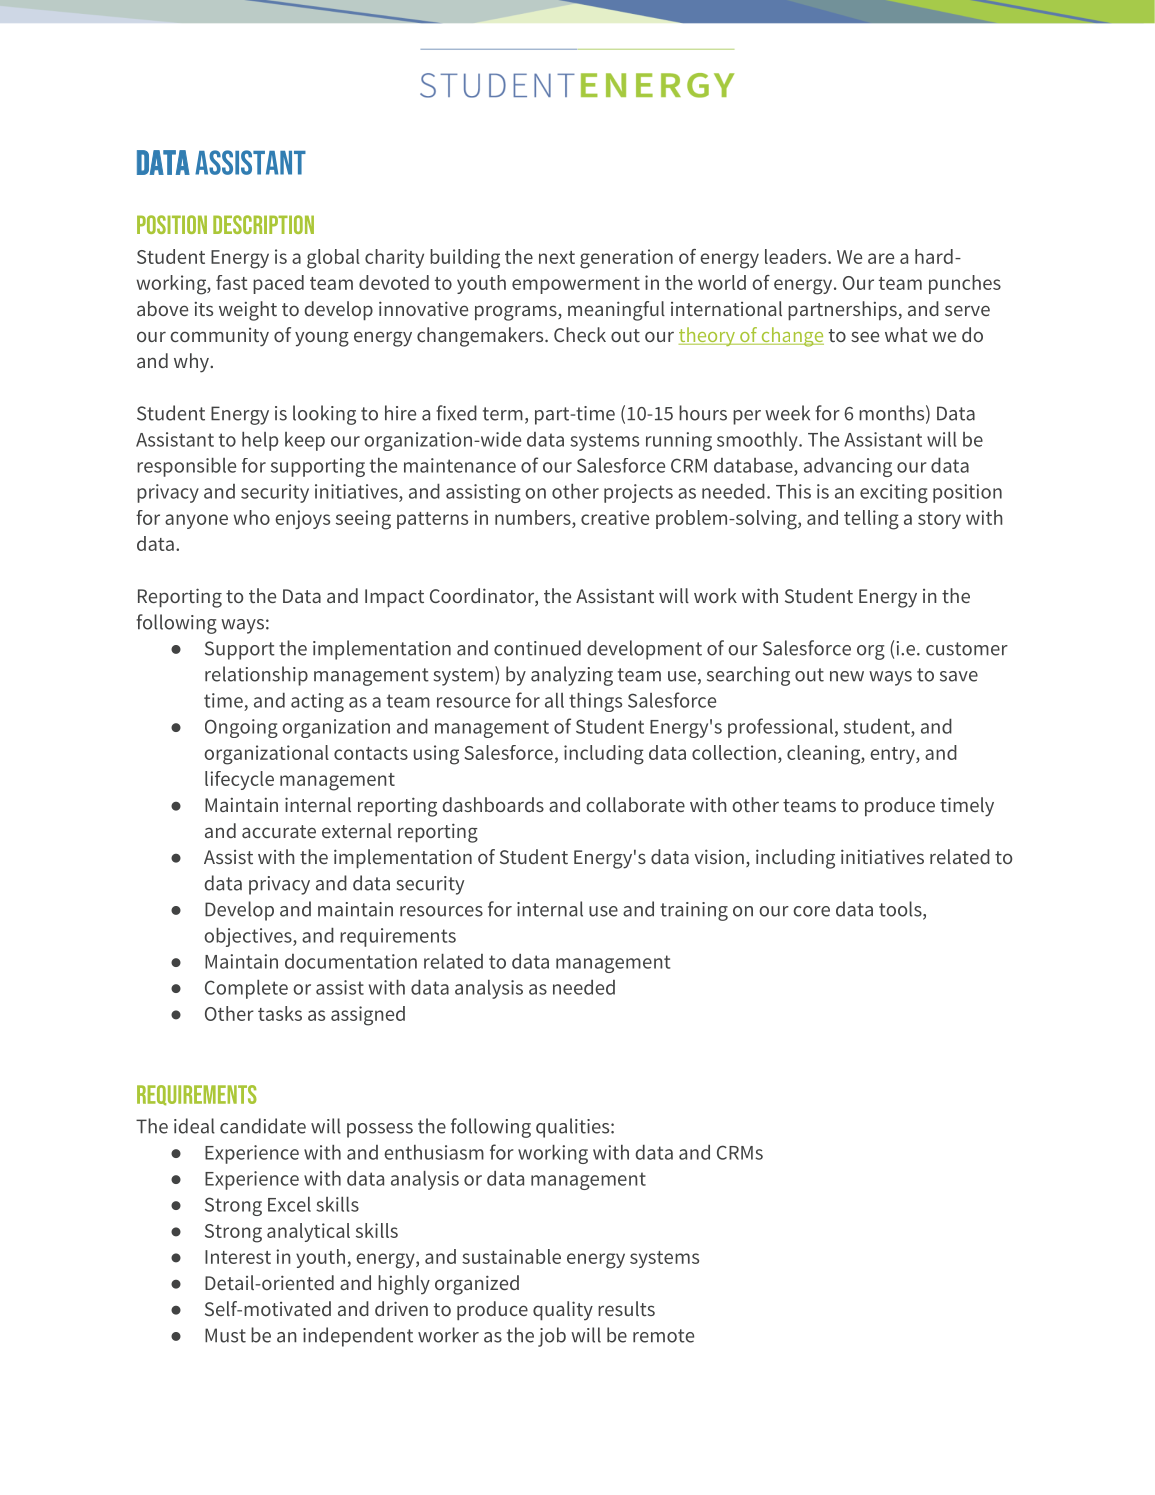  I want to click on objectives, so click(249, 937).
